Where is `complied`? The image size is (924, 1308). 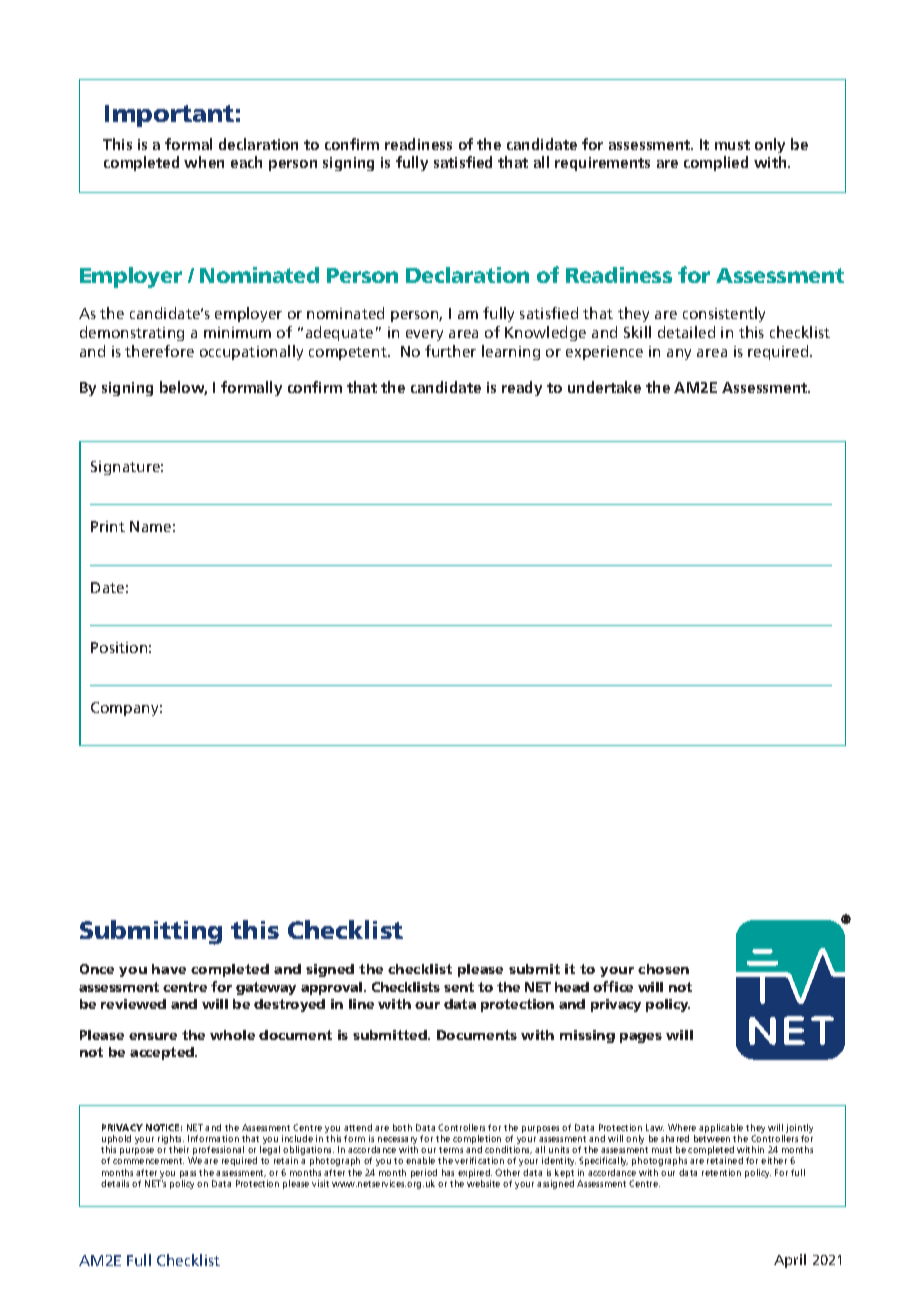 complied is located at coordinates (716, 163).
